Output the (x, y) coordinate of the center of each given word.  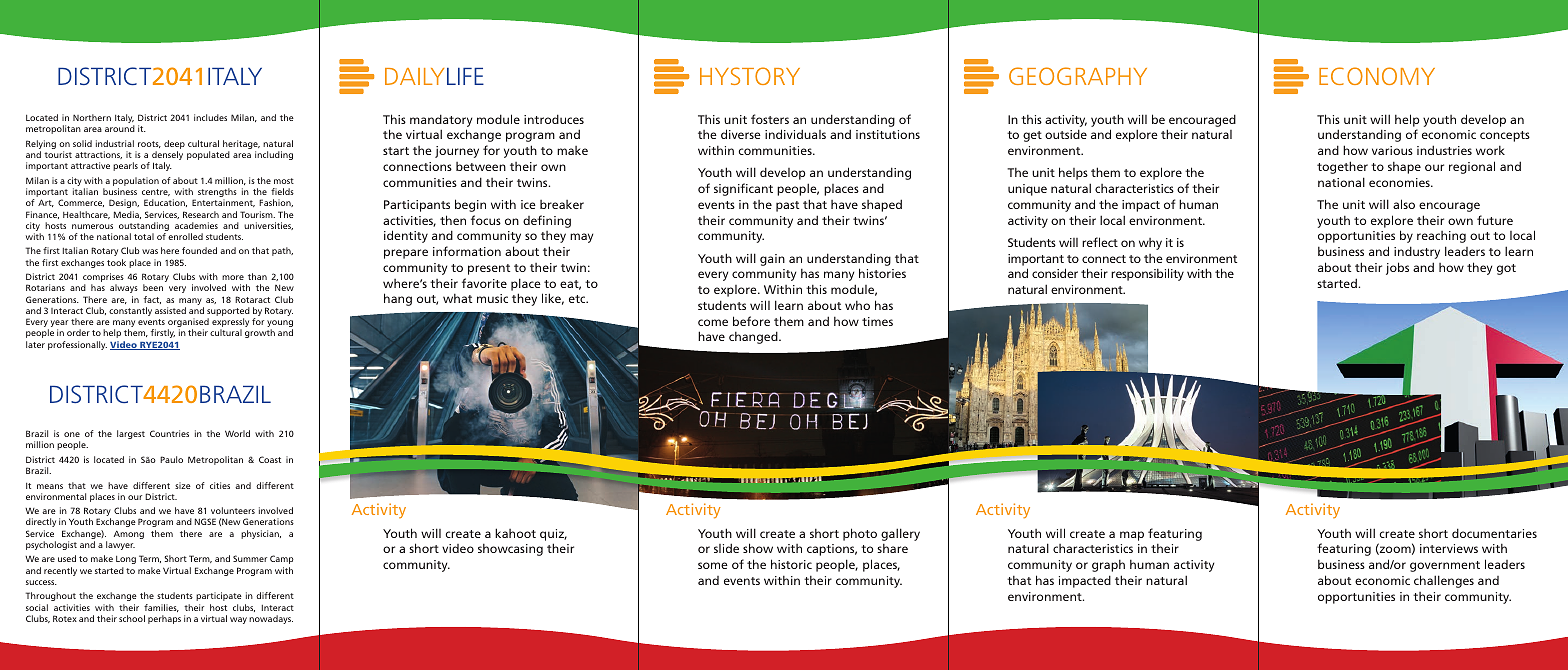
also (1404, 204)
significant (743, 189)
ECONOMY (1377, 76)
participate (219, 596)
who (857, 305)
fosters (770, 119)
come (713, 322)
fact (152, 300)
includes (210, 117)
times (877, 321)
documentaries (1494, 533)
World (237, 433)
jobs (1397, 268)
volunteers (233, 510)
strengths (217, 194)
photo (860, 534)
